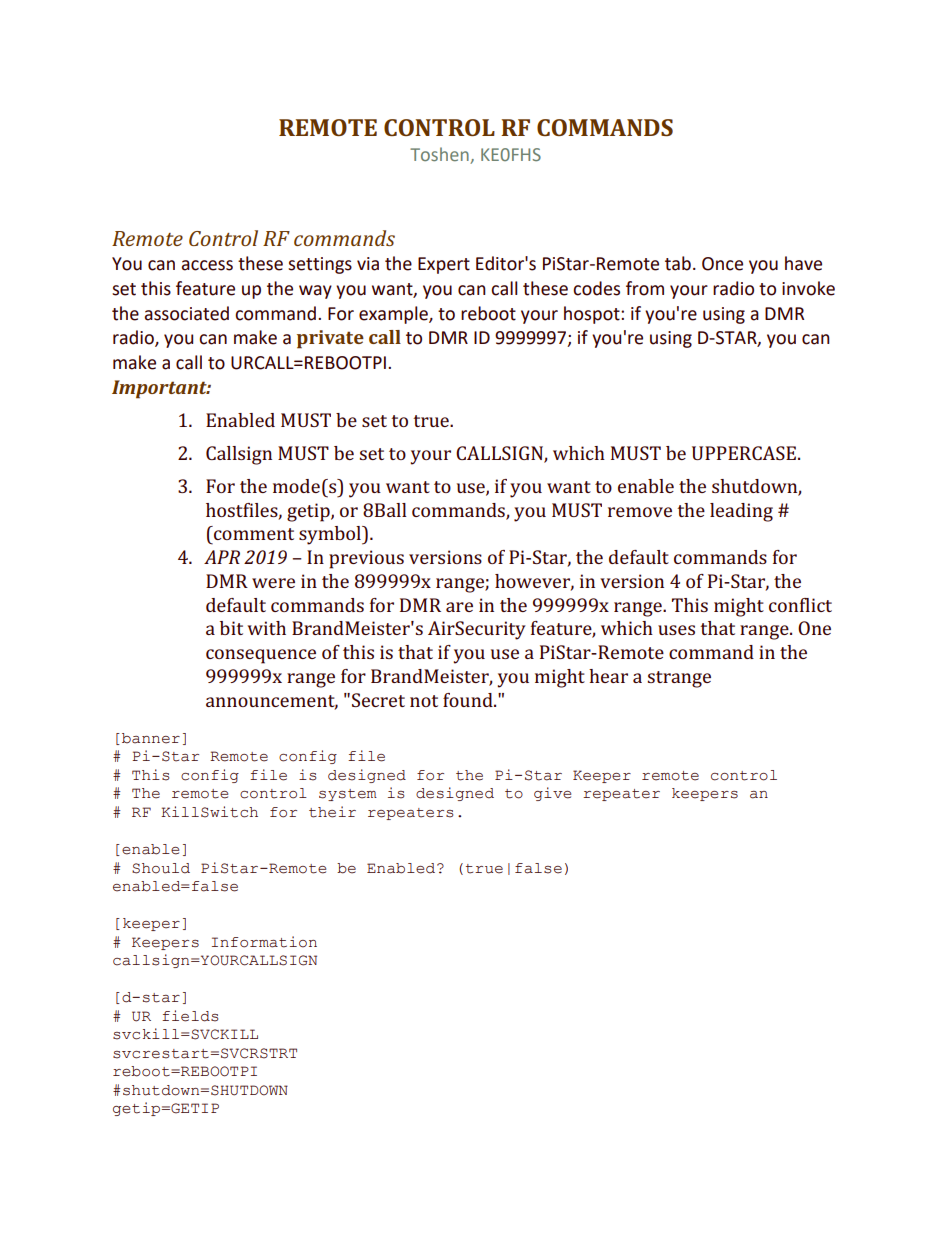  What do you see at coordinates (190, 1016) in the screenshot?
I see `fields` at bounding box center [190, 1016].
